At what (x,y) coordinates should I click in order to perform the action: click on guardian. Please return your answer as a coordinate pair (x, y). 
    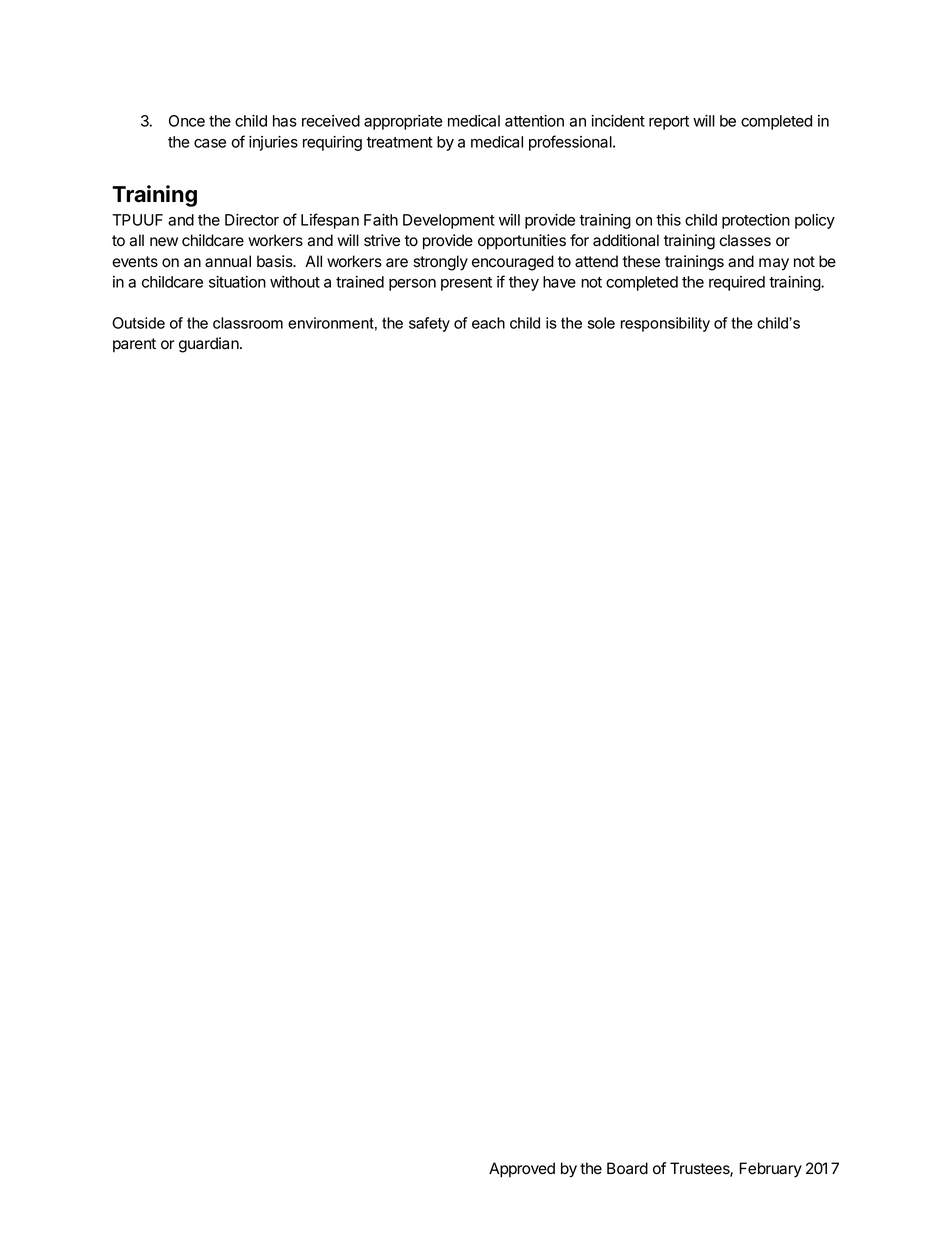
    Looking at the image, I should click on (210, 345).
